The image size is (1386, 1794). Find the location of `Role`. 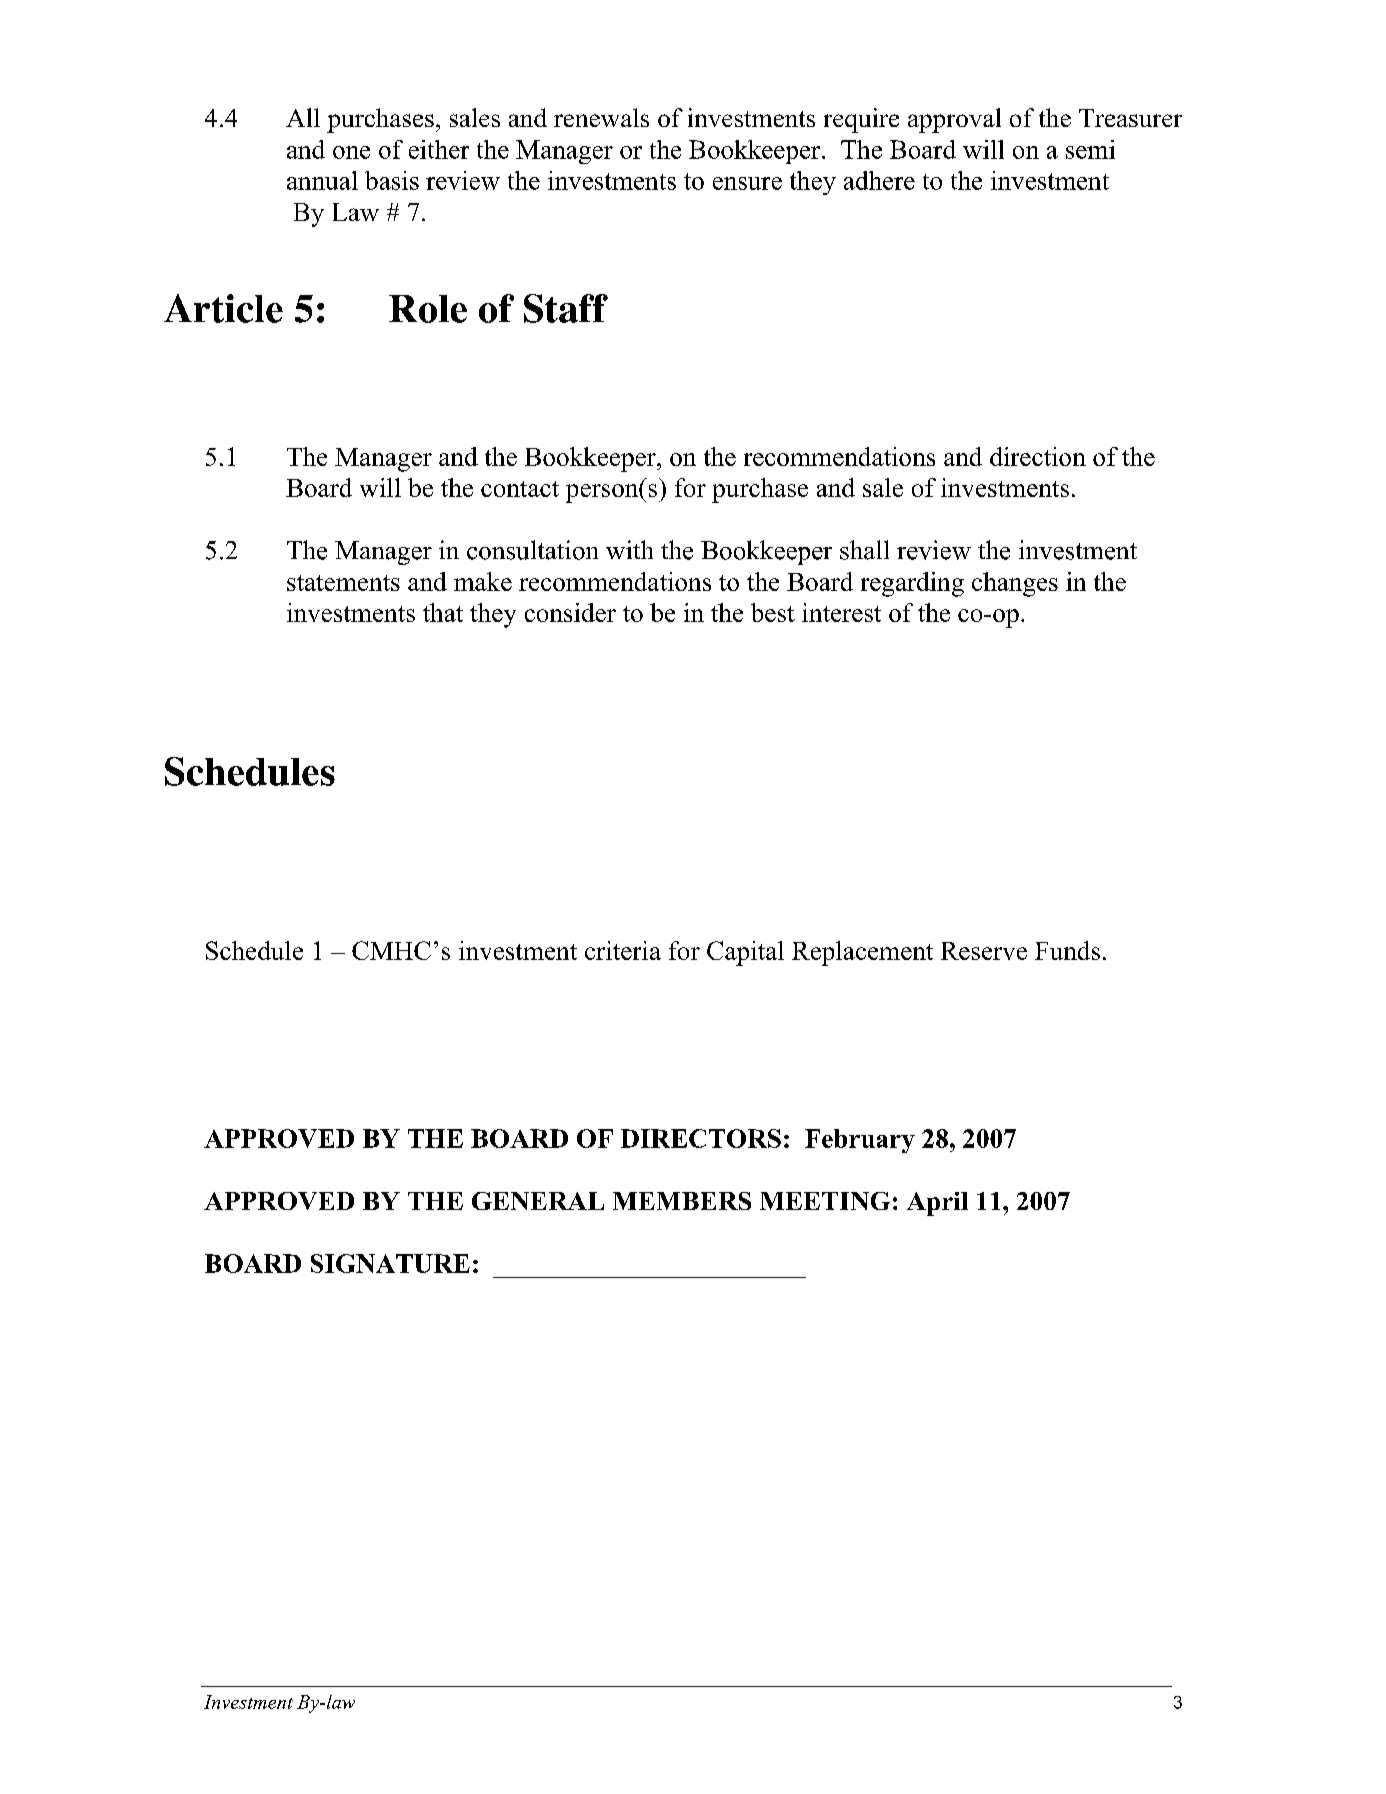

Role is located at coordinates (428, 309).
